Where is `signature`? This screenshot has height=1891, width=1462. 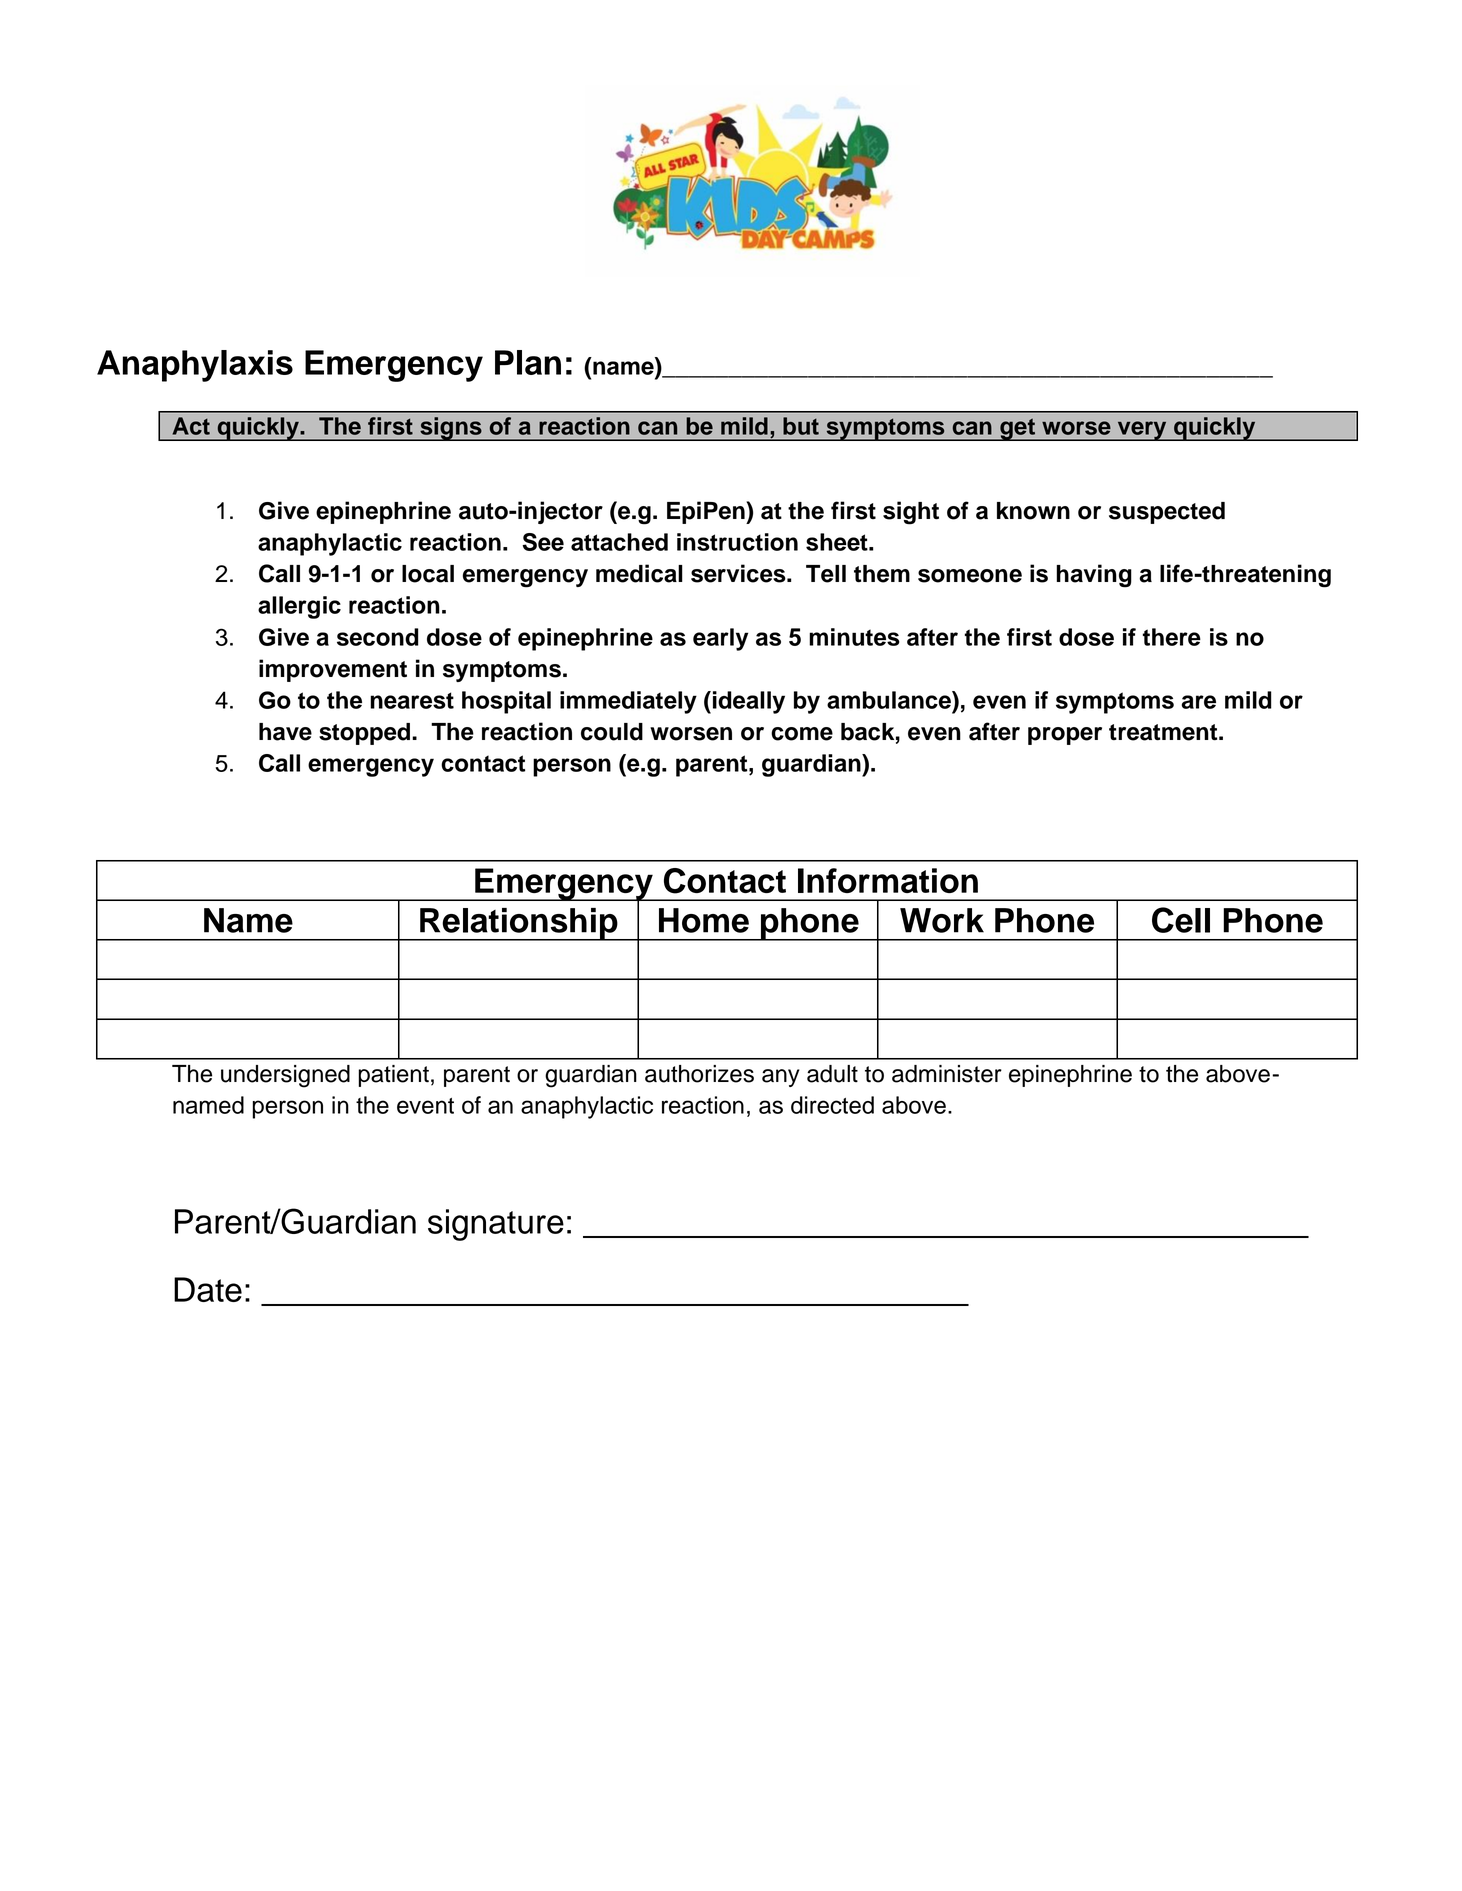 signature is located at coordinates (496, 1225).
